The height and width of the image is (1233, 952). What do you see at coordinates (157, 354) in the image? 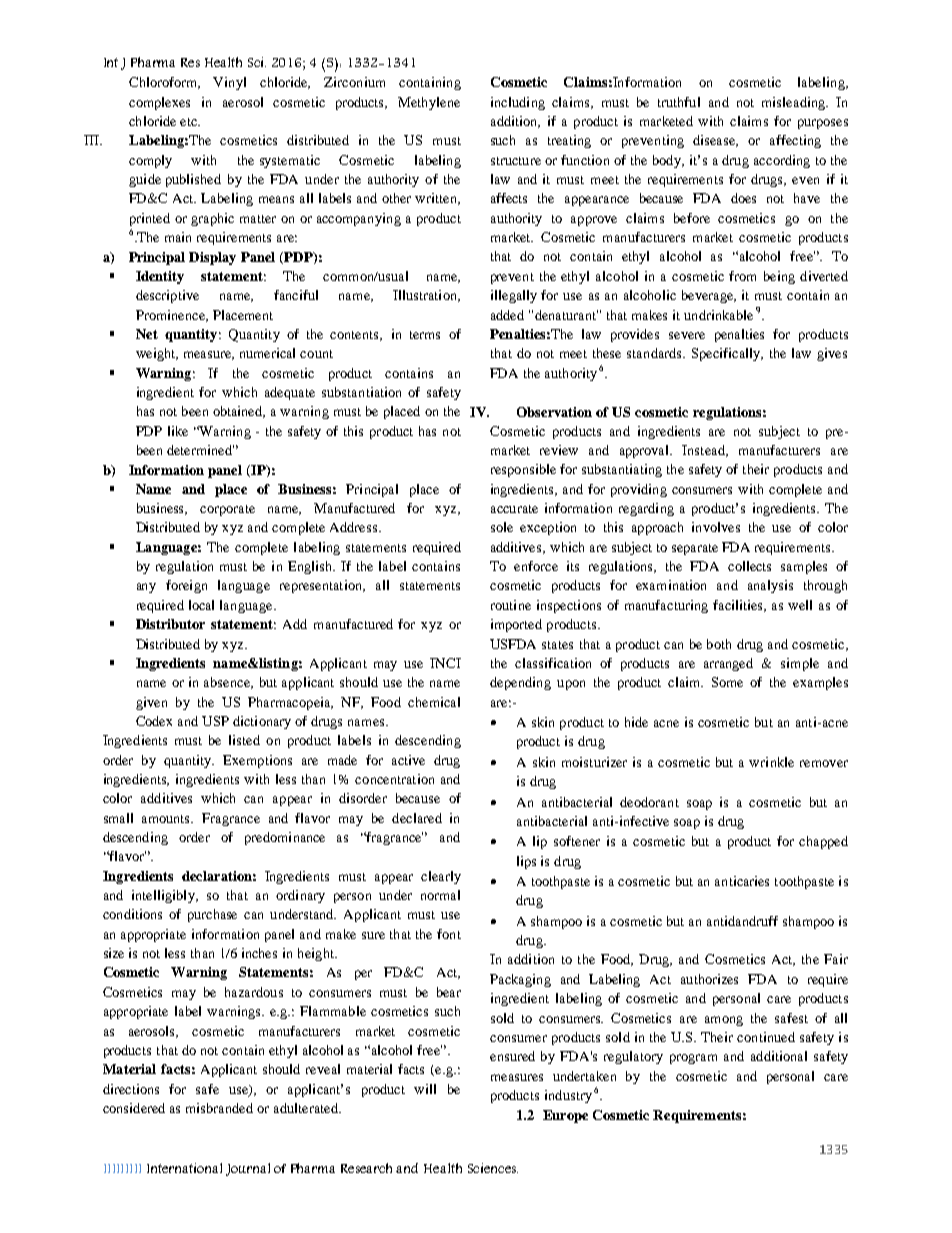
I see `weight` at bounding box center [157, 354].
